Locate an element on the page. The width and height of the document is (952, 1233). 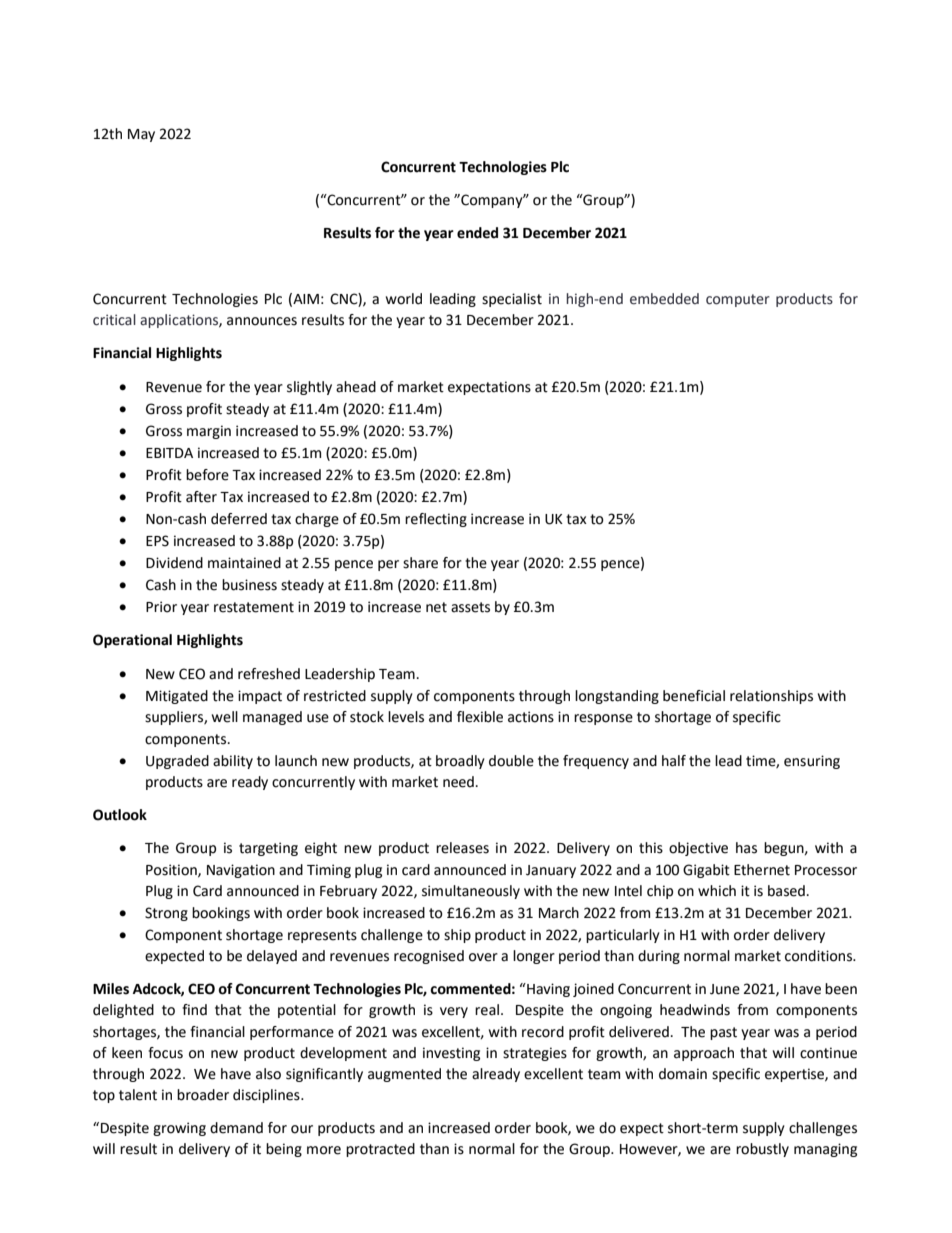
computer is located at coordinates (738, 300).
